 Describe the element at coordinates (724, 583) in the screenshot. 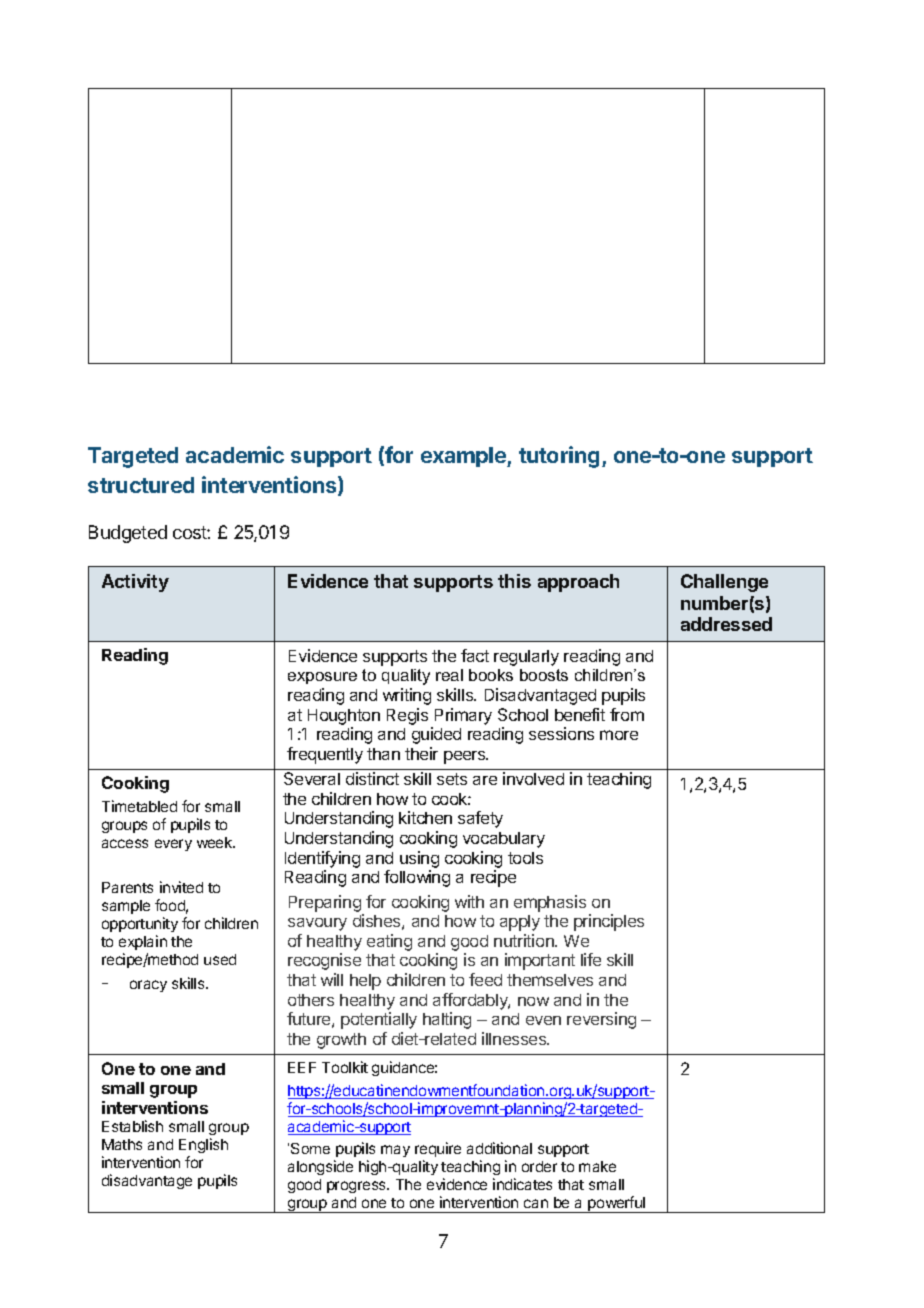

I see `Challenge` at that location.
